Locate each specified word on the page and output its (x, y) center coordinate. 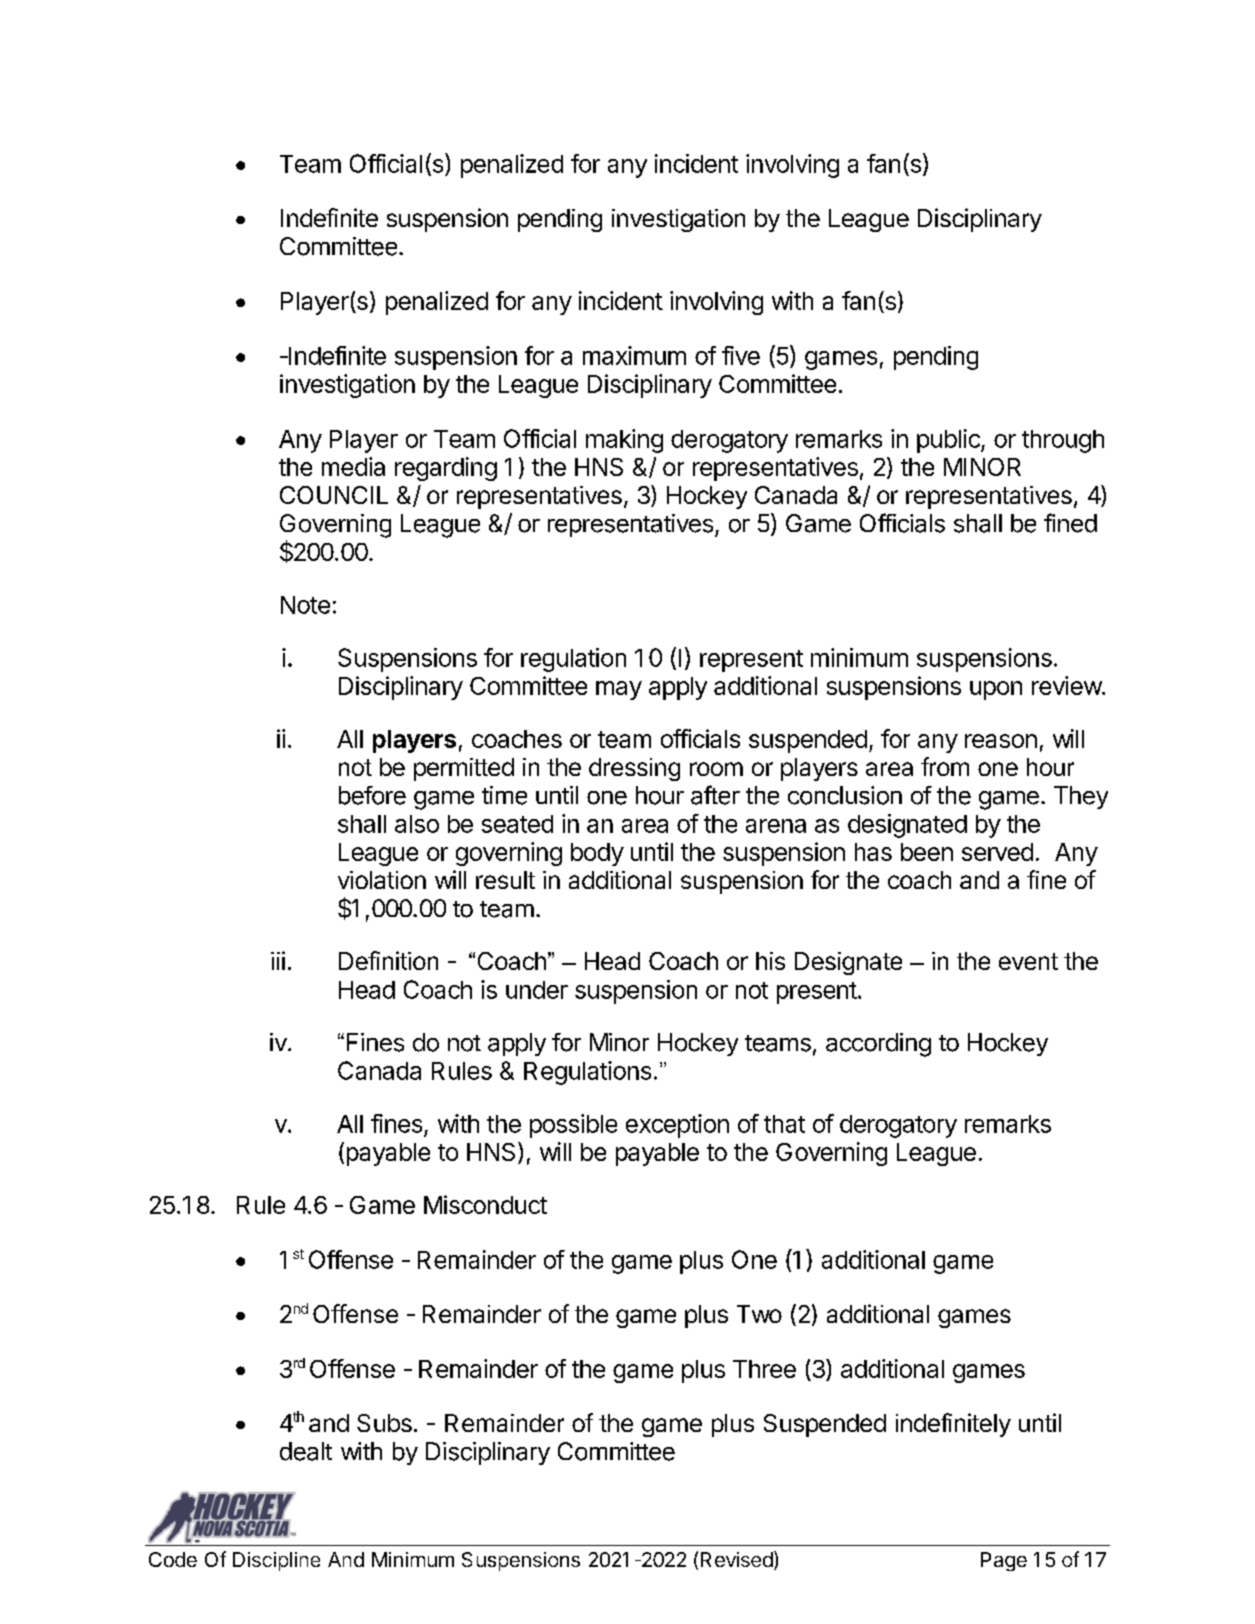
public (949, 441)
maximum (634, 355)
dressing (634, 769)
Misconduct (485, 1204)
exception (677, 1126)
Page (1004, 1561)
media (353, 466)
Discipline (276, 1561)
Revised (737, 1559)
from (945, 766)
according (878, 1045)
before (372, 795)
